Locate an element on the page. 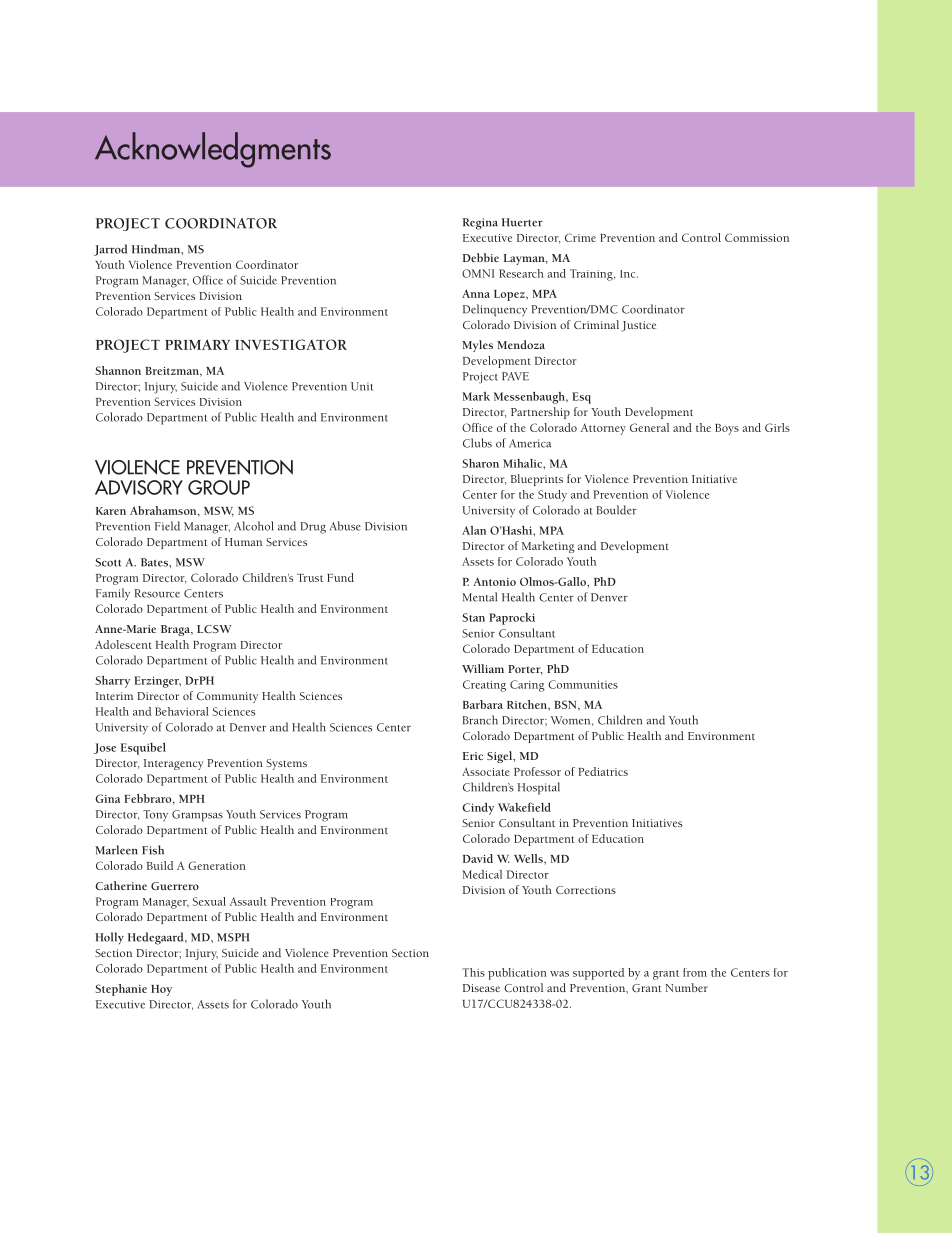 The image size is (952, 1233). Commission is located at coordinates (757, 237).
